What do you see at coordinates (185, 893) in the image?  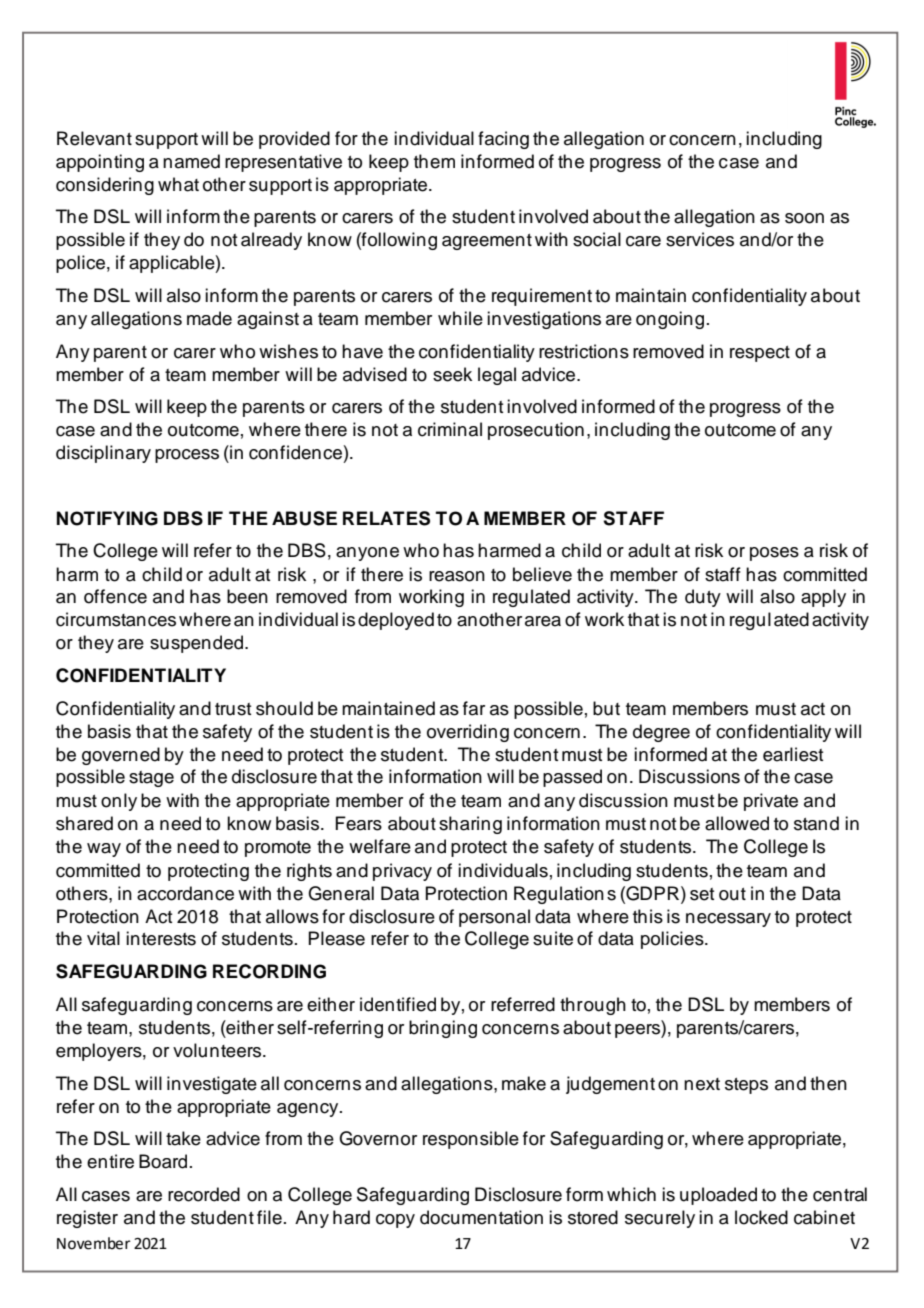 I see `accordance` at bounding box center [185, 893].
